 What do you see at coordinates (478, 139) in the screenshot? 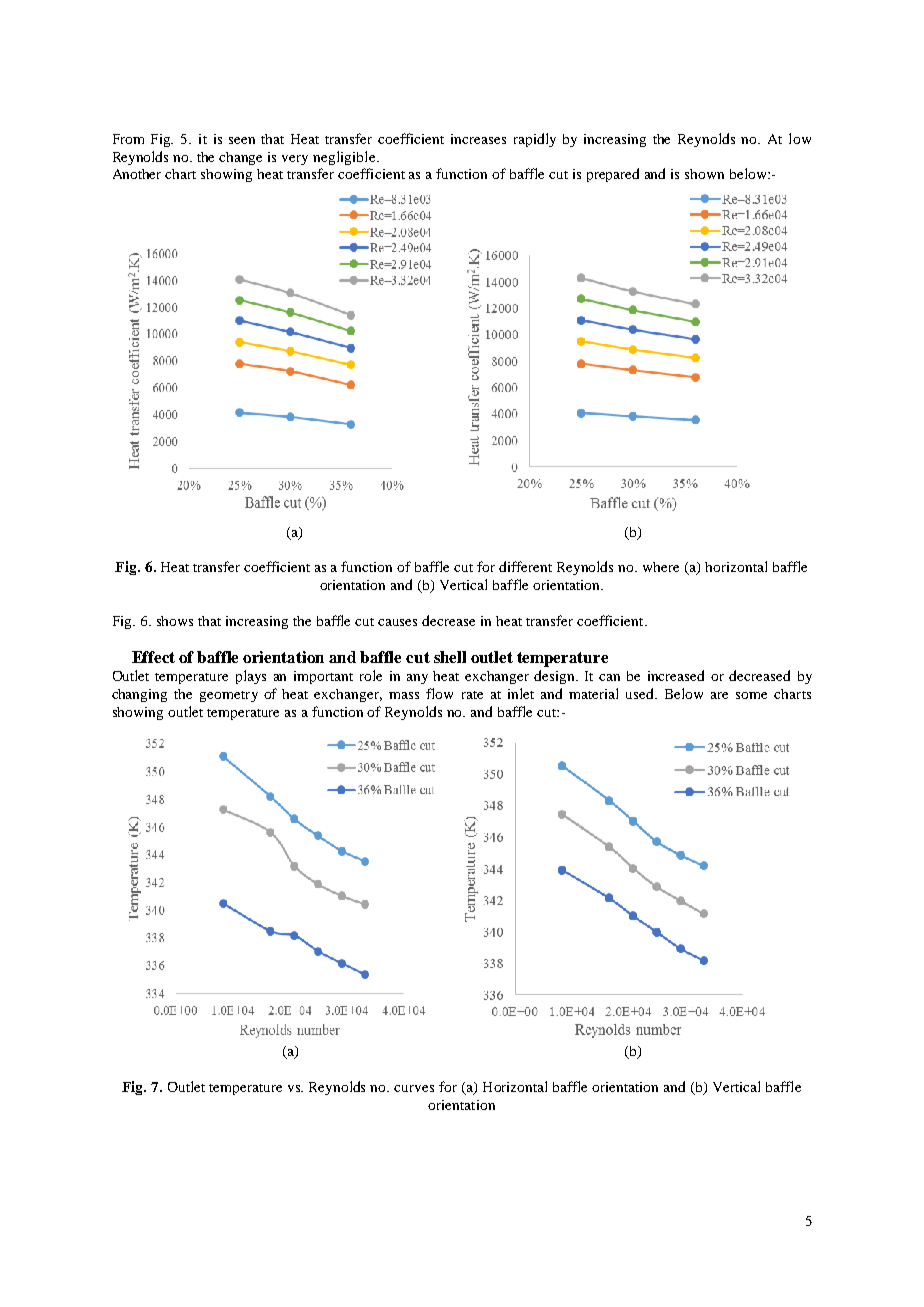
I see `increases` at bounding box center [478, 139].
